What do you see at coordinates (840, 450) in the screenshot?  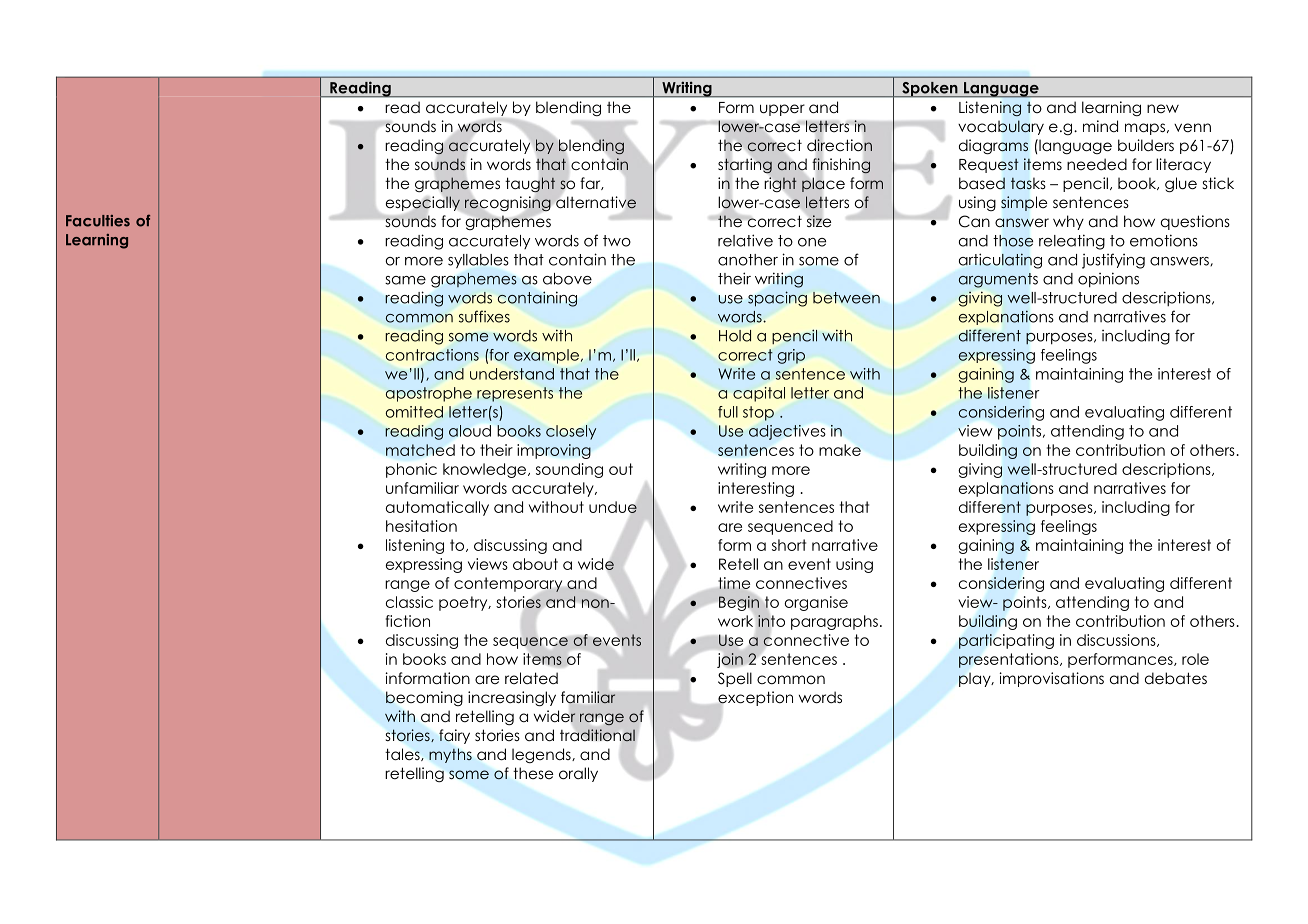 I see `make` at bounding box center [840, 450].
